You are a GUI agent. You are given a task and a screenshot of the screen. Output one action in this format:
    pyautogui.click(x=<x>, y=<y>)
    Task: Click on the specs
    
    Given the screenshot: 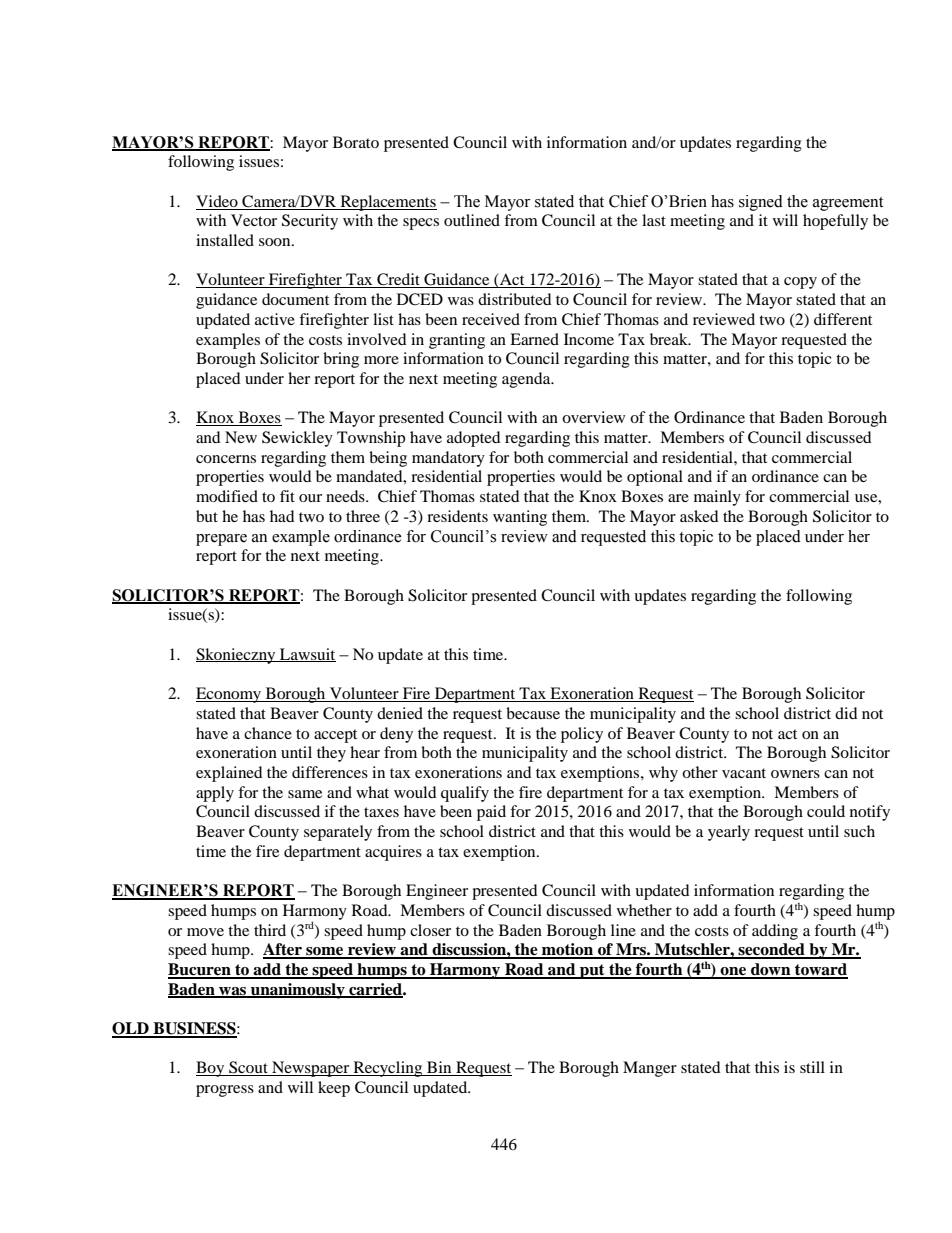 What is the action you would take?
    pyautogui.click(x=421, y=224)
